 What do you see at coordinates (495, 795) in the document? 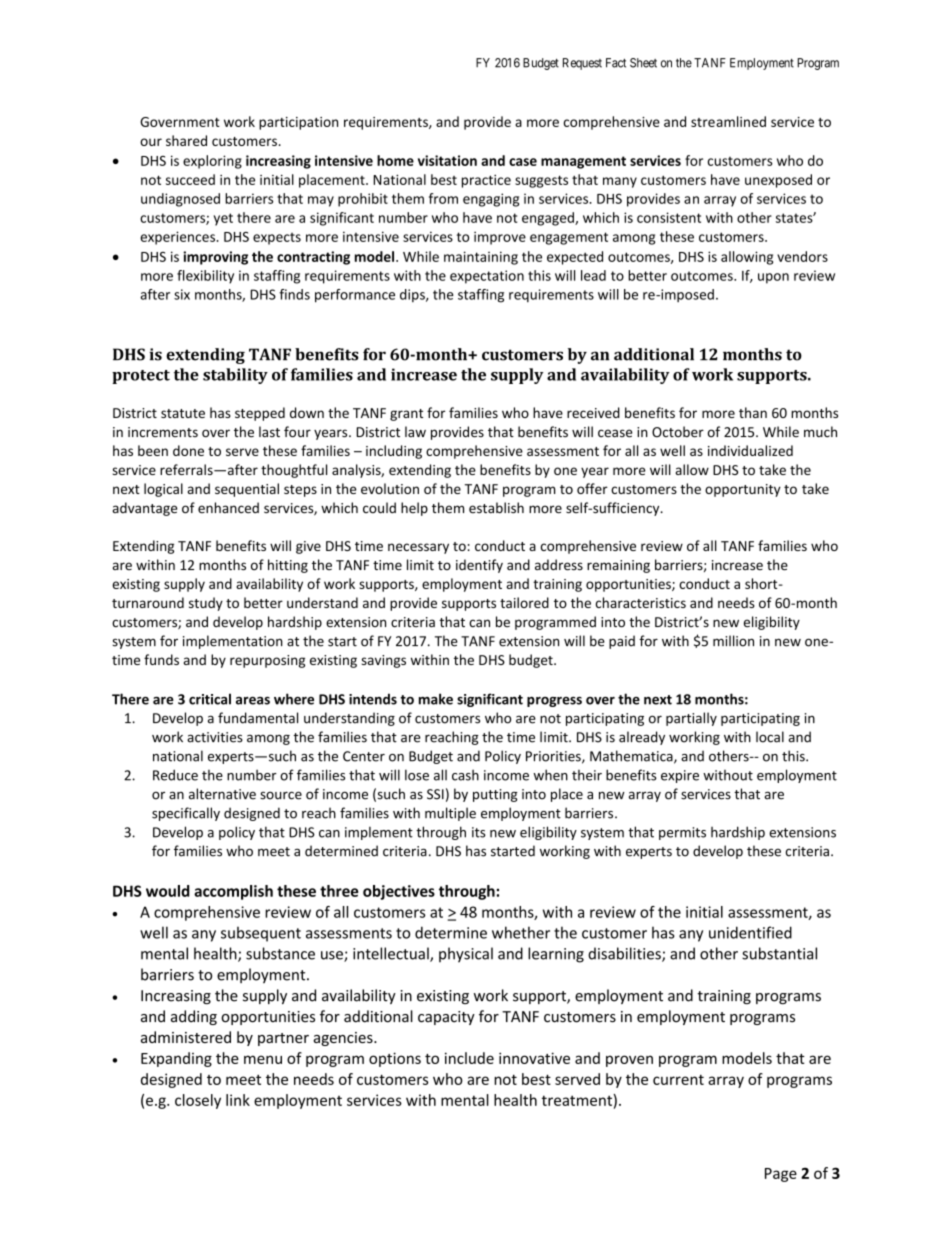
I see `putting` at bounding box center [495, 795].
